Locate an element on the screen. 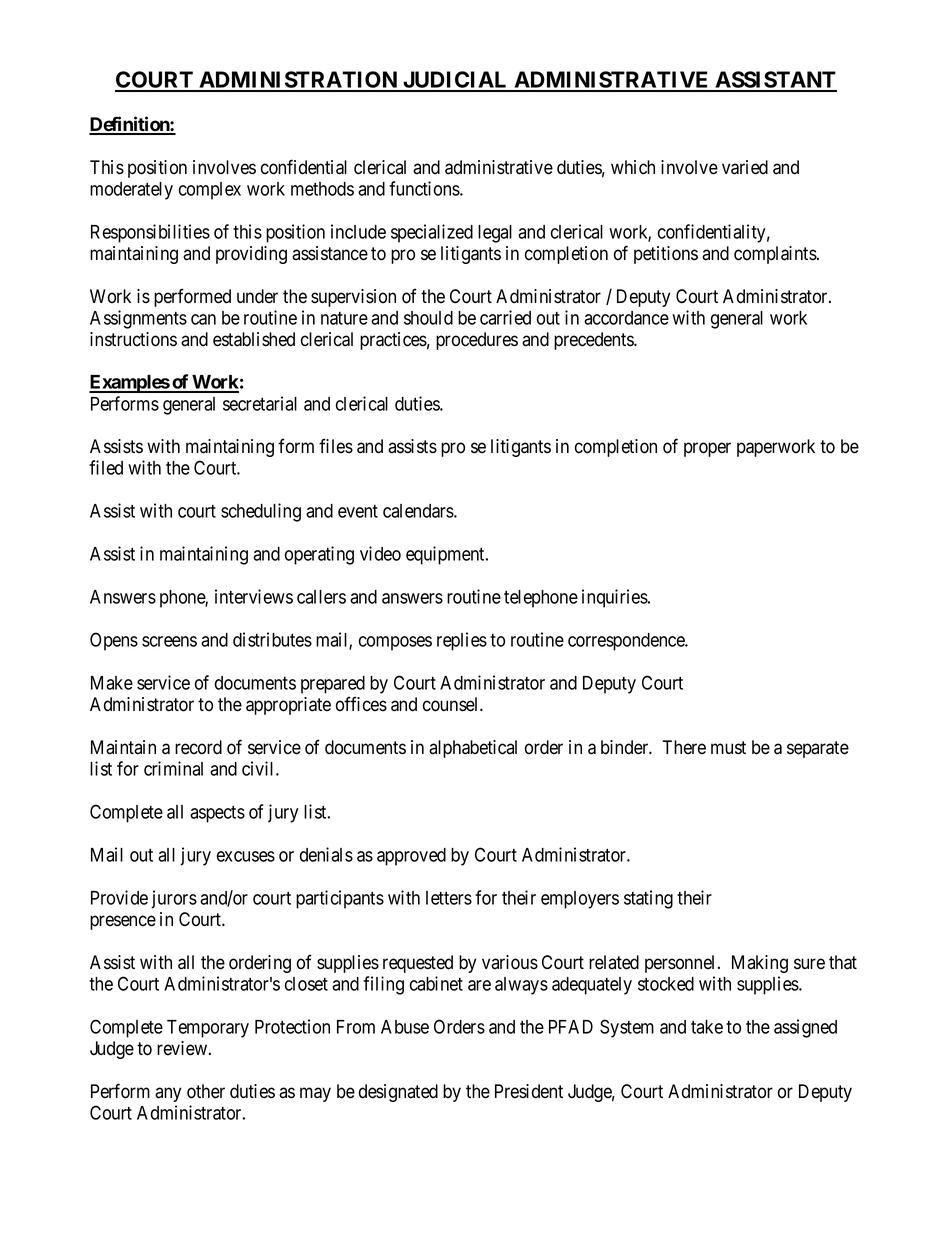  take is located at coordinates (707, 1027).
